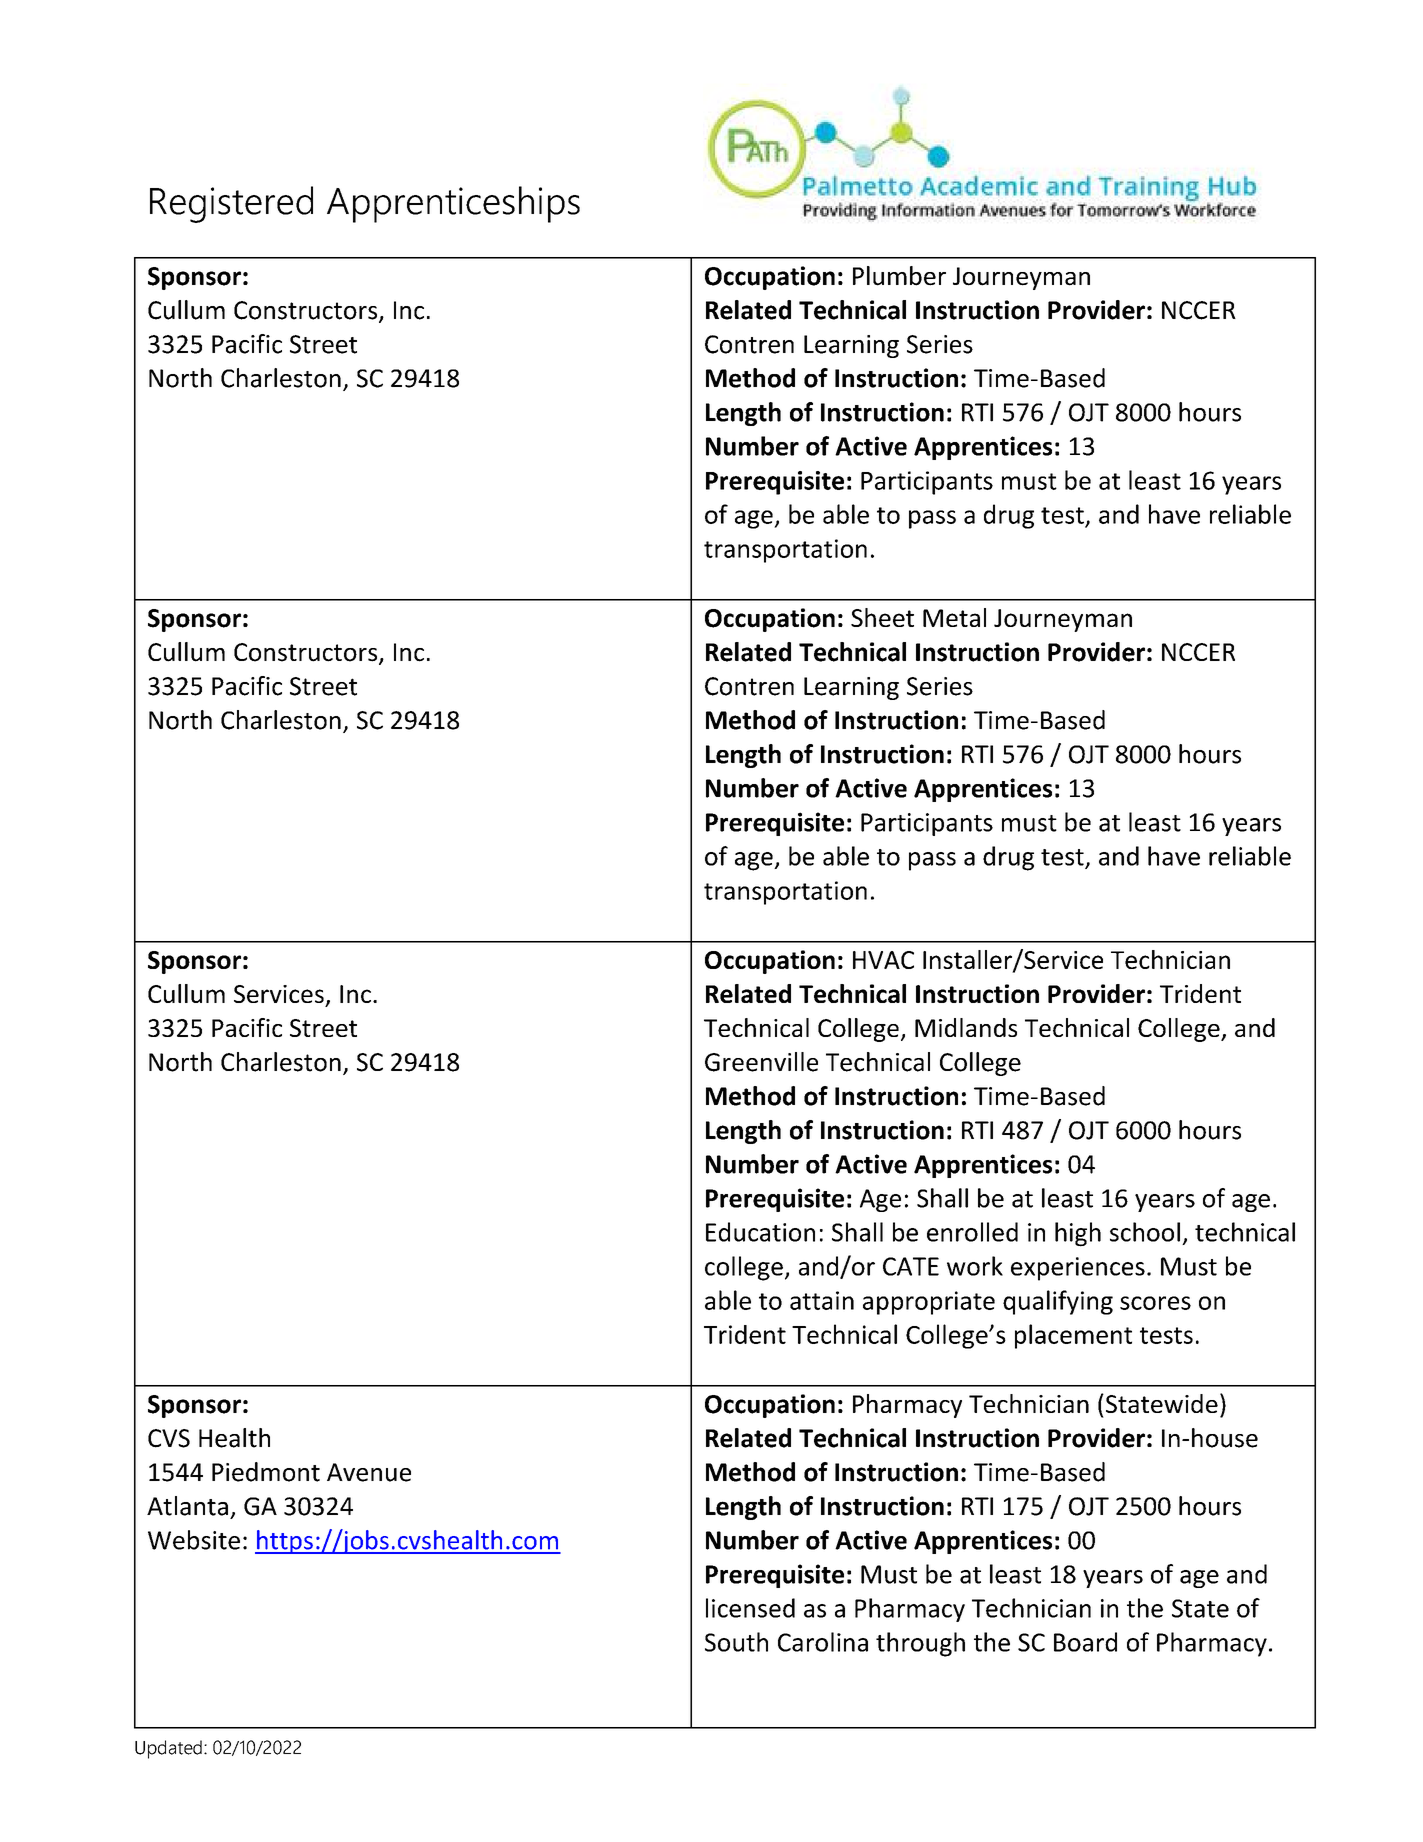 The width and height of the screenshot is (1423, 1842). I want to click on South, so click(736, 1642).
